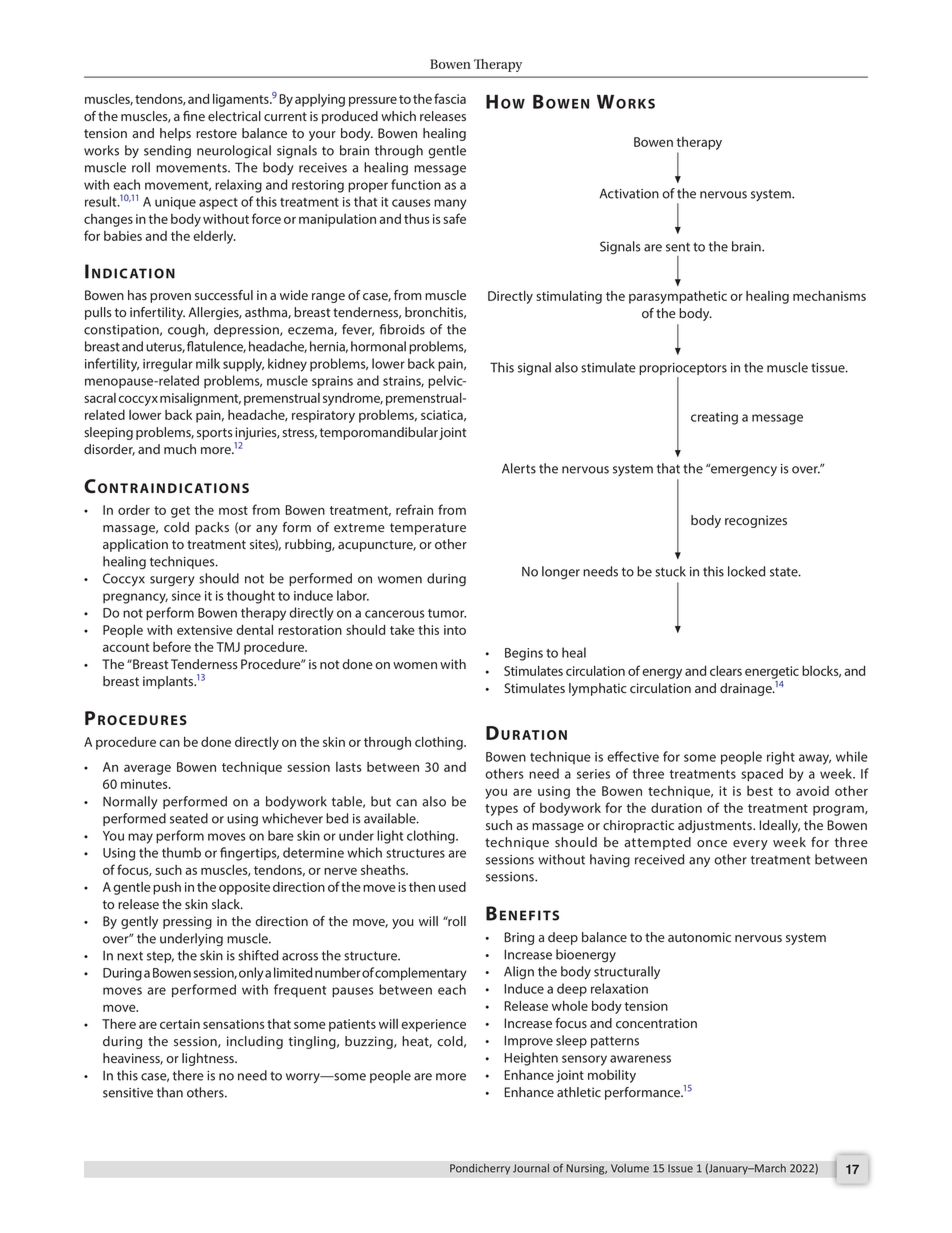 This screenshot has height=1233, width=952. Describe the element at coordinates (501, 810) in the screenshot. I see `types` at that location.
